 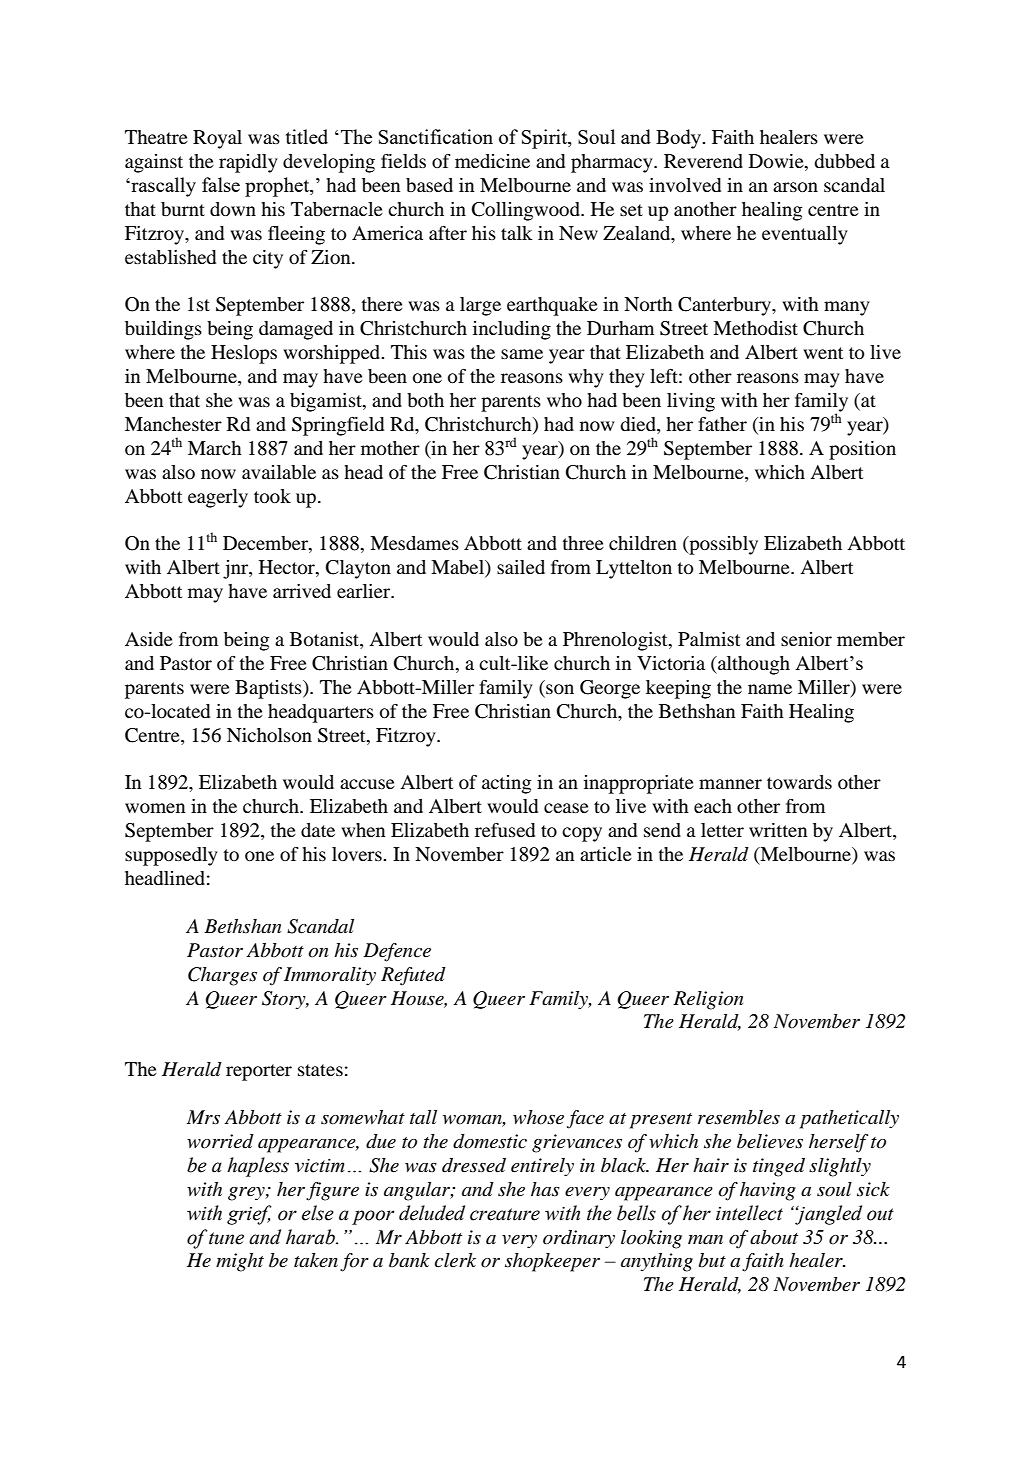 I want to click on rapidly, so click(x=248, y=163).
